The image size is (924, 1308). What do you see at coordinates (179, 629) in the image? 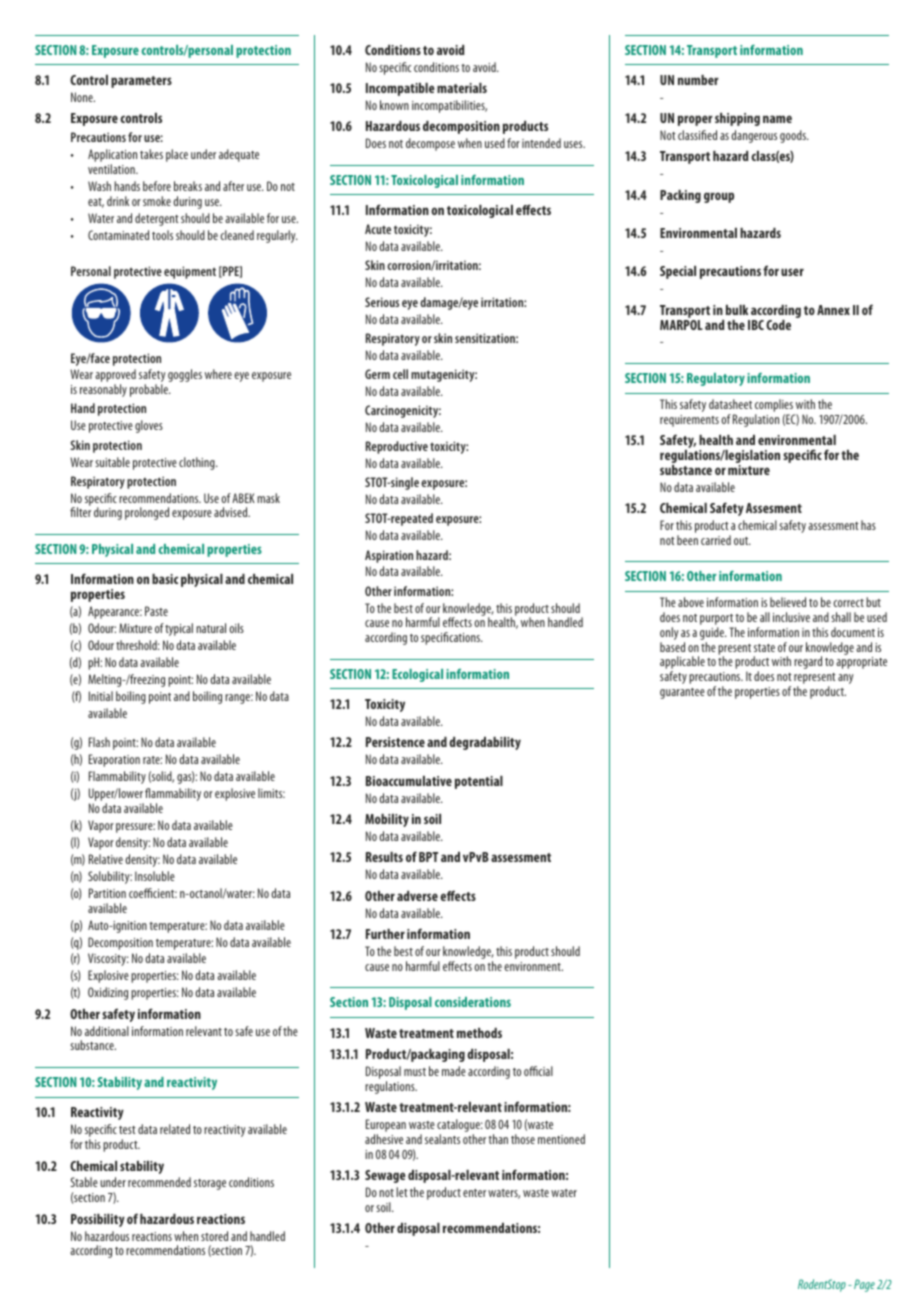
I see `typical` at bounding box center [179, 629].
